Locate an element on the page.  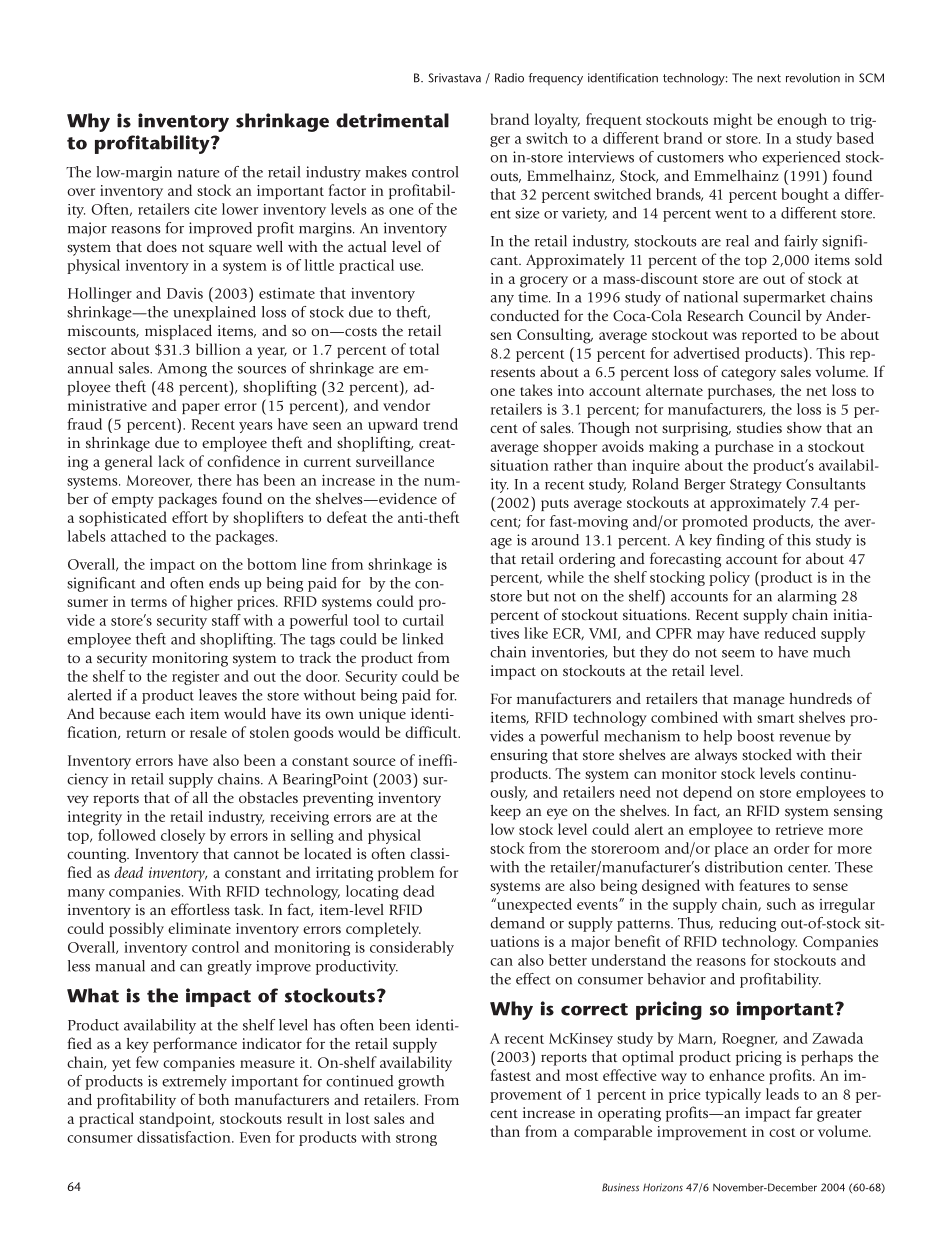
closely is located at coordinates (183, 836).
